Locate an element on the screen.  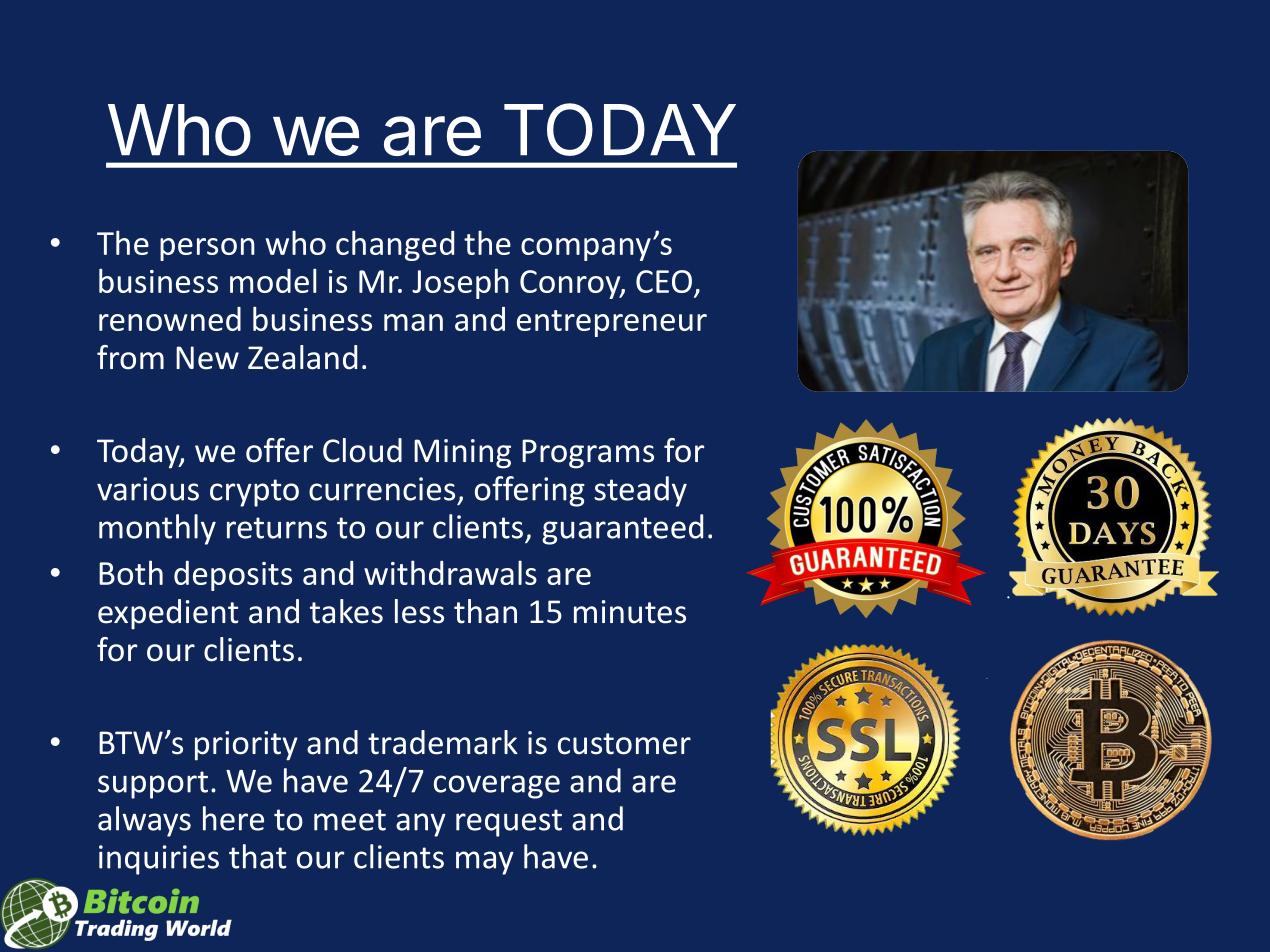
Cloud is located at coordinates (362, 450).
